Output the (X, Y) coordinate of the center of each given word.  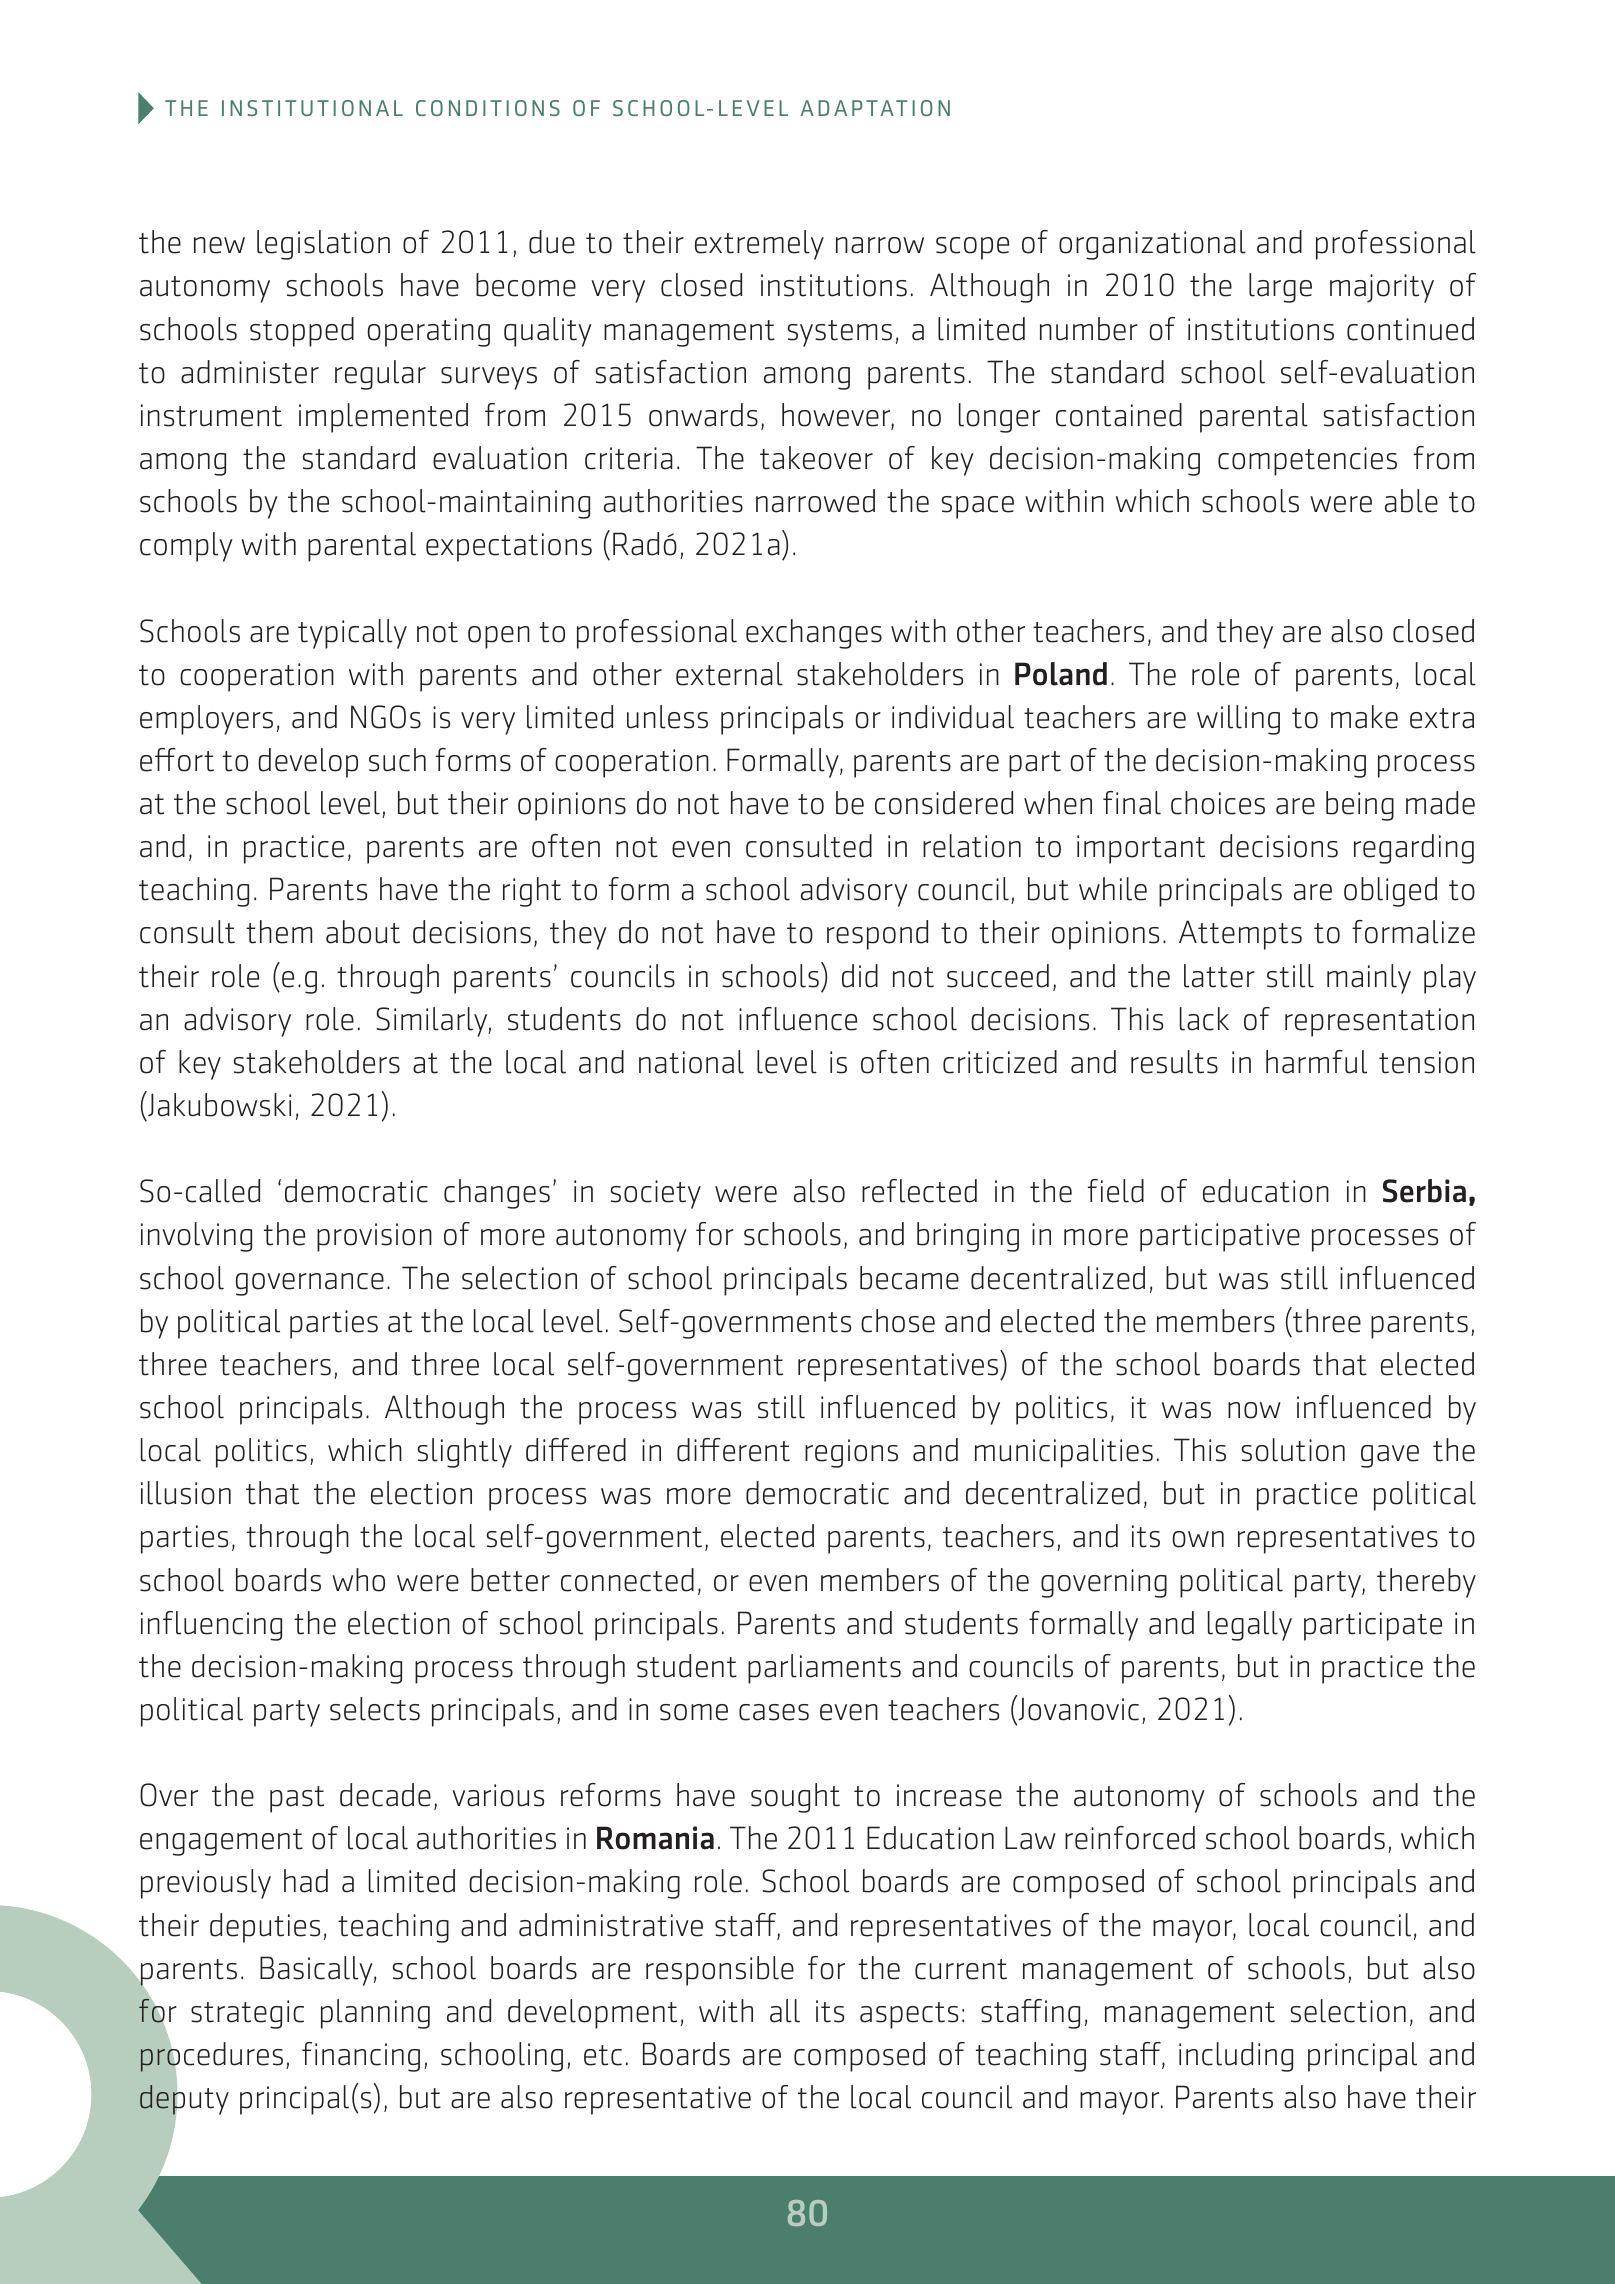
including (1236, 2057)
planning (375, 2014)
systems (840, 333)
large (1280, 288)
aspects (909, 2015)
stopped (302, 332)
